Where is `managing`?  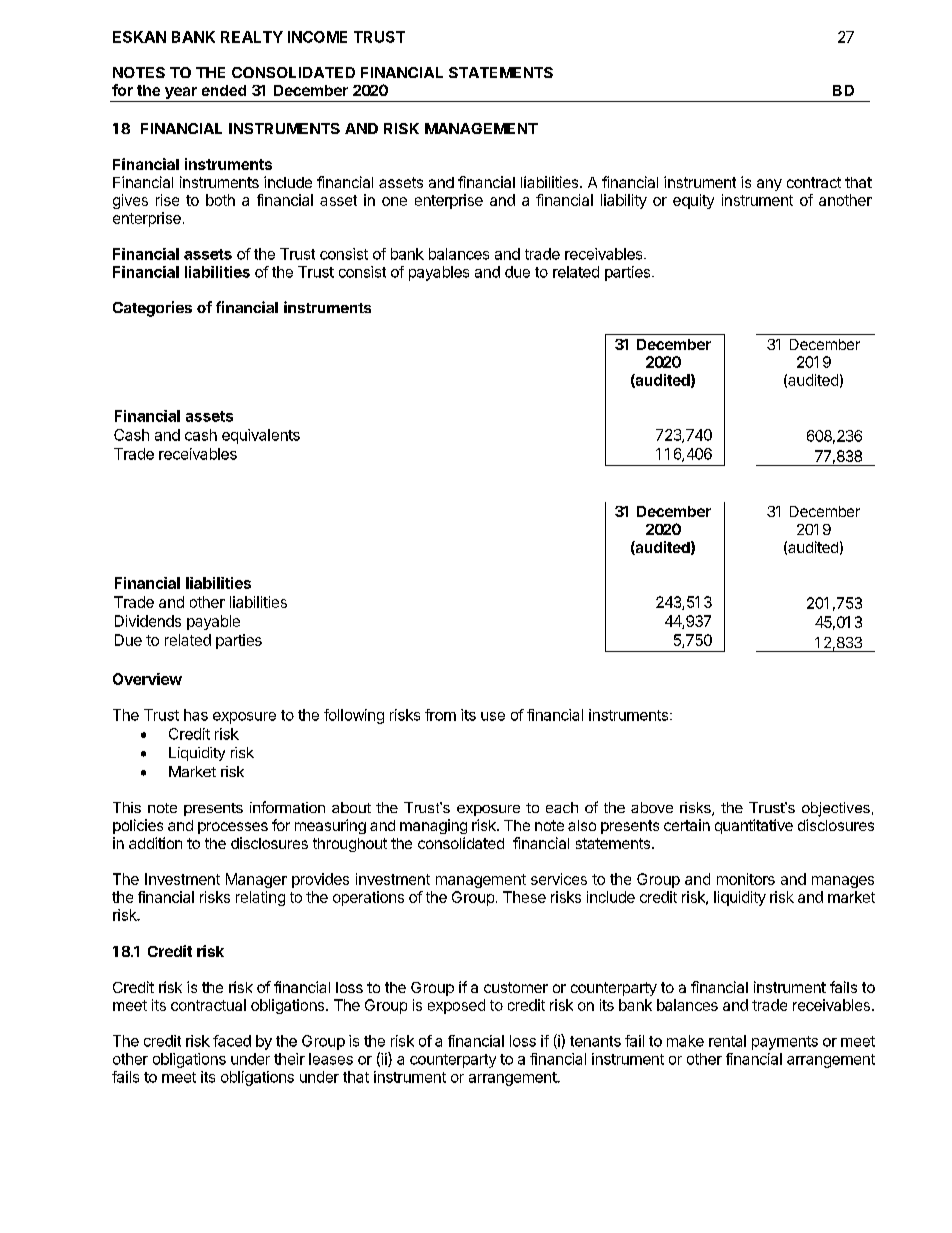
managing is located at coordinates (433, 826).
